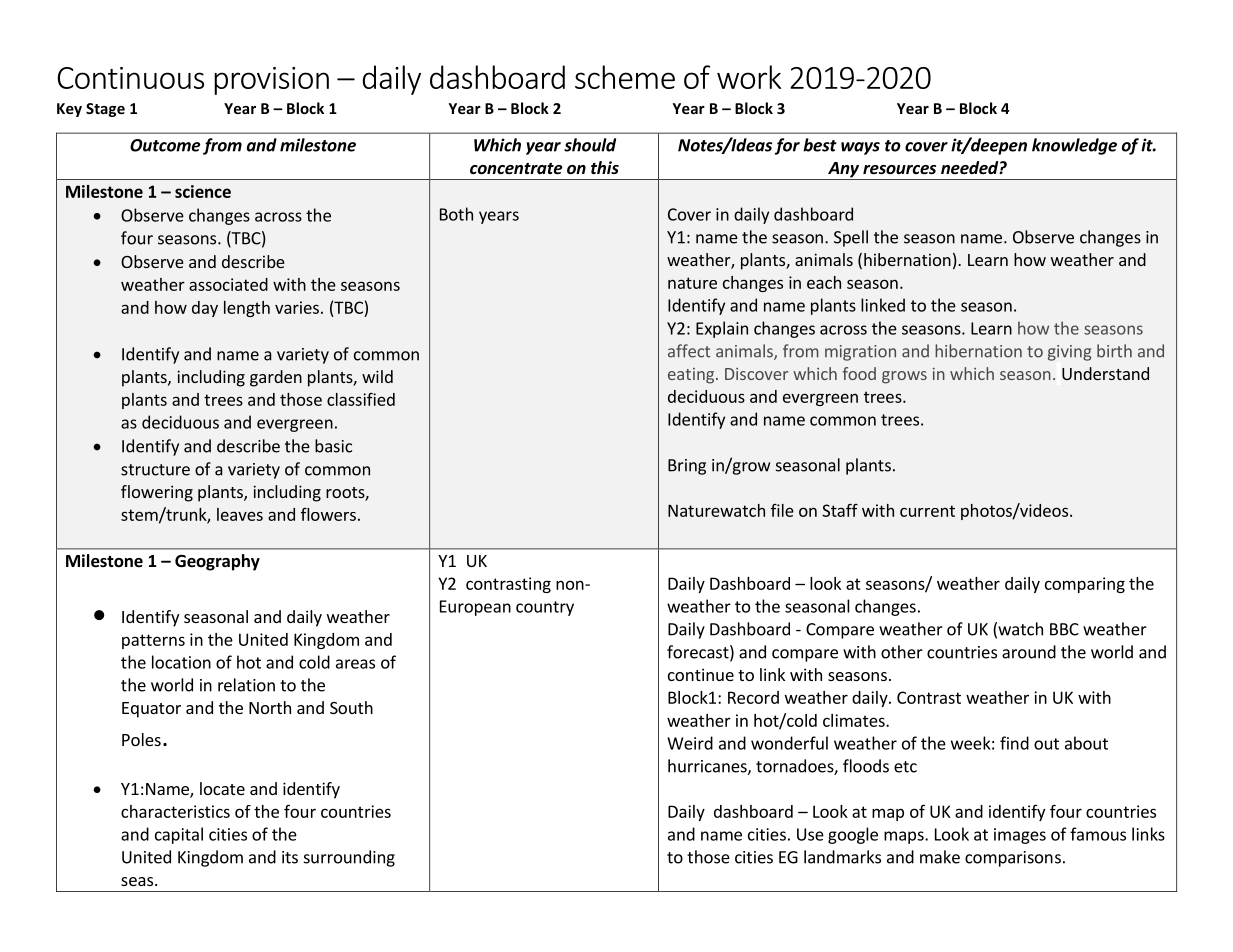  What do you see at coordinates (1074, 146) in the screenshot?
I see `knowledge` at bounding box center [1074, 146].
